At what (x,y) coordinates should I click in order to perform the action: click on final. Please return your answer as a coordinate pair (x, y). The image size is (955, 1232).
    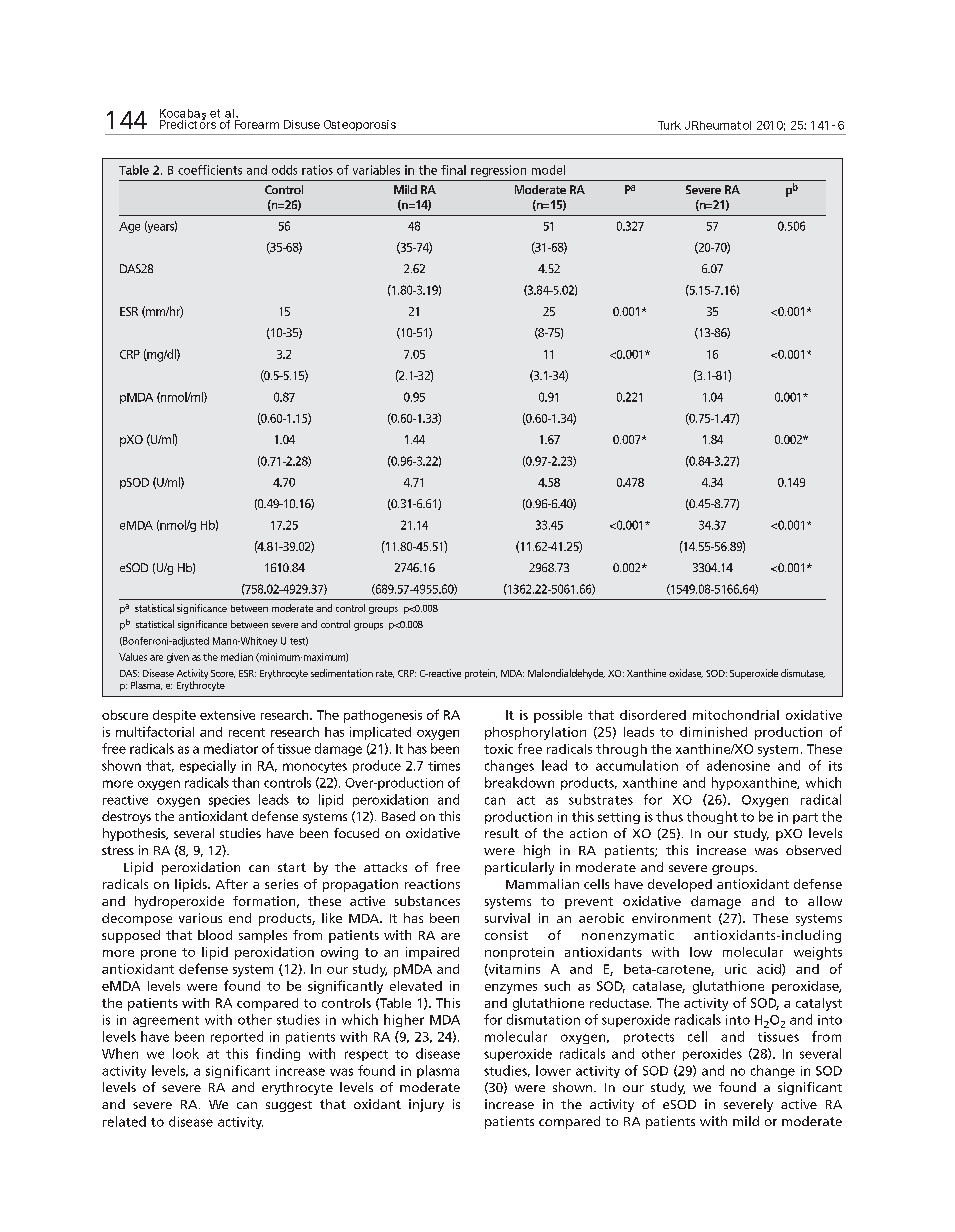
    Looking at the image, I should click on (453, 170).
